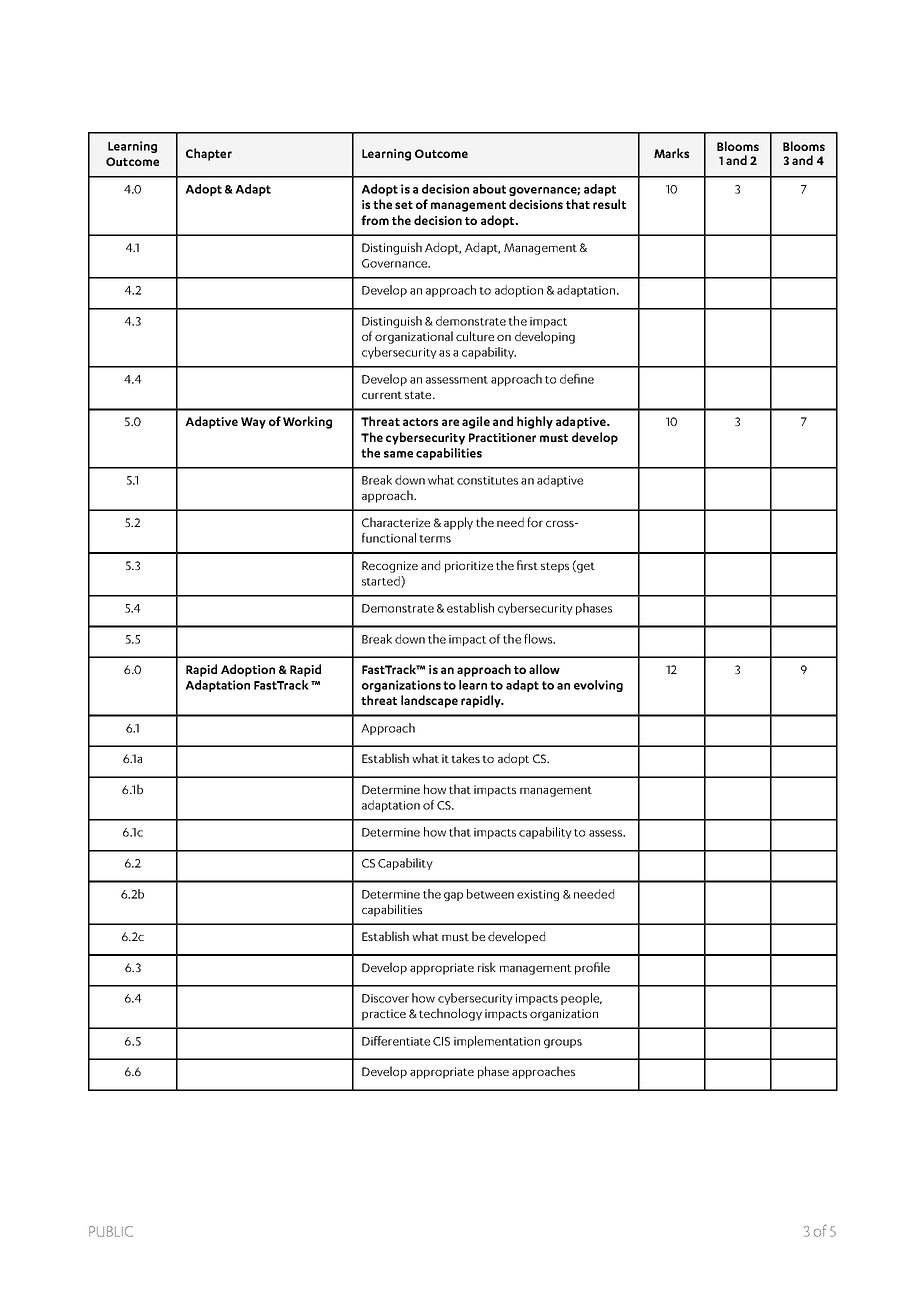 Image resolution: width=924 pixels, height=1308 pixels. What do you see at coordinates (111, 1231) in the screenshot?
I see `PUBLIC` at bounding box center [111, 1231].
